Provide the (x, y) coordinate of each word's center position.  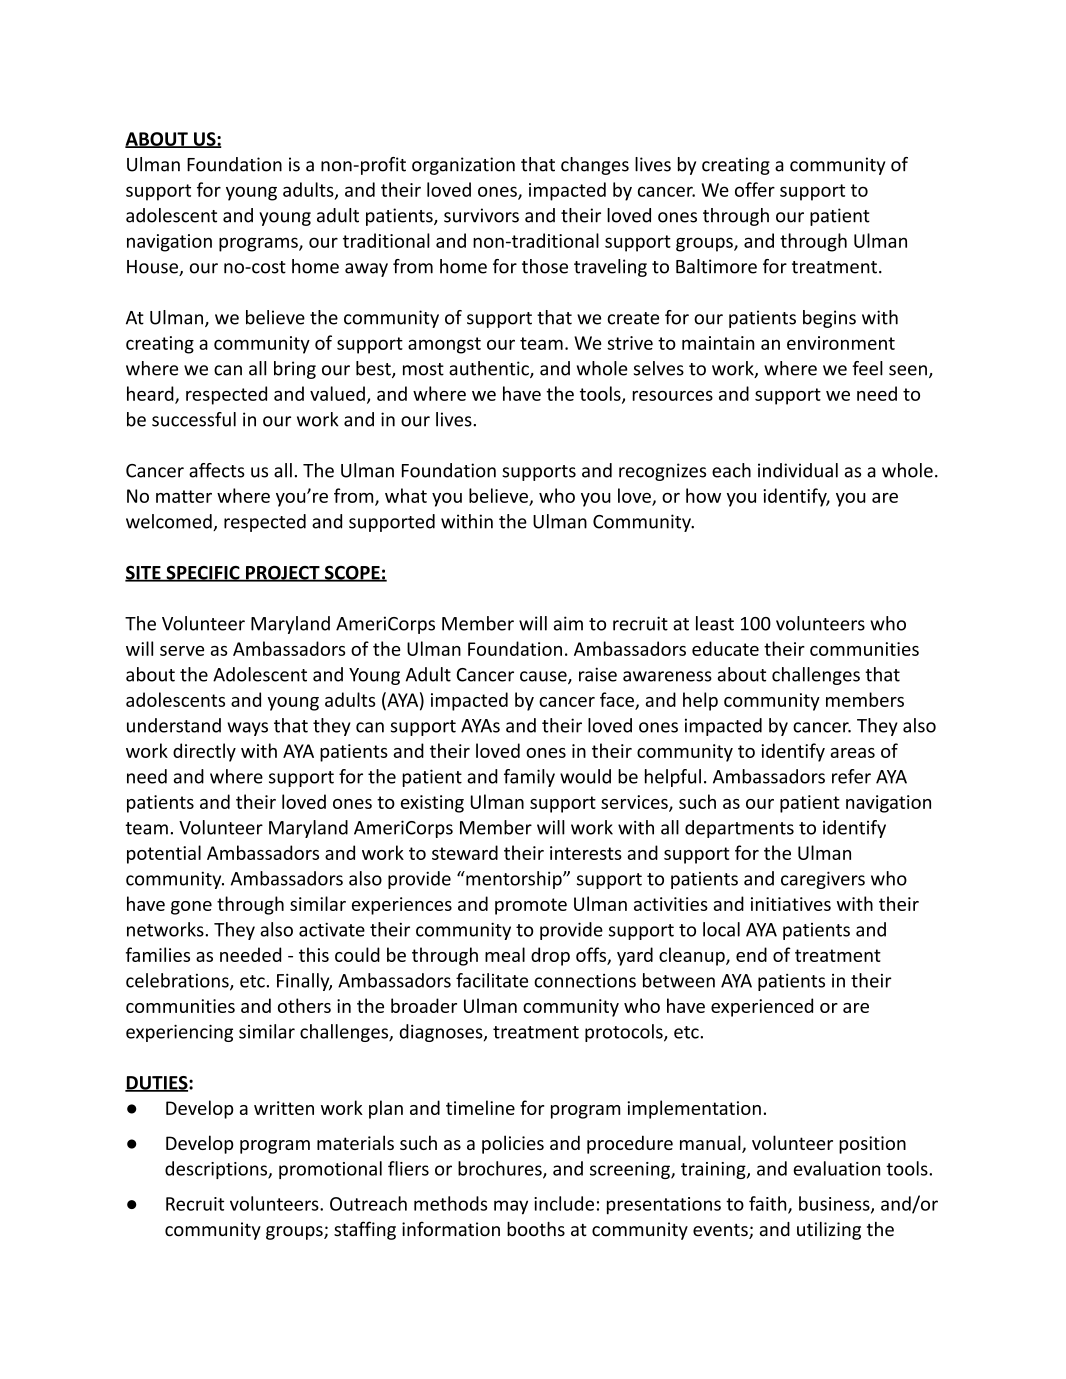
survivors (481, 215)
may (511, 1207)
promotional (330, 1170)
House (153, 268)
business (835, 1204)
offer (755, 189)
